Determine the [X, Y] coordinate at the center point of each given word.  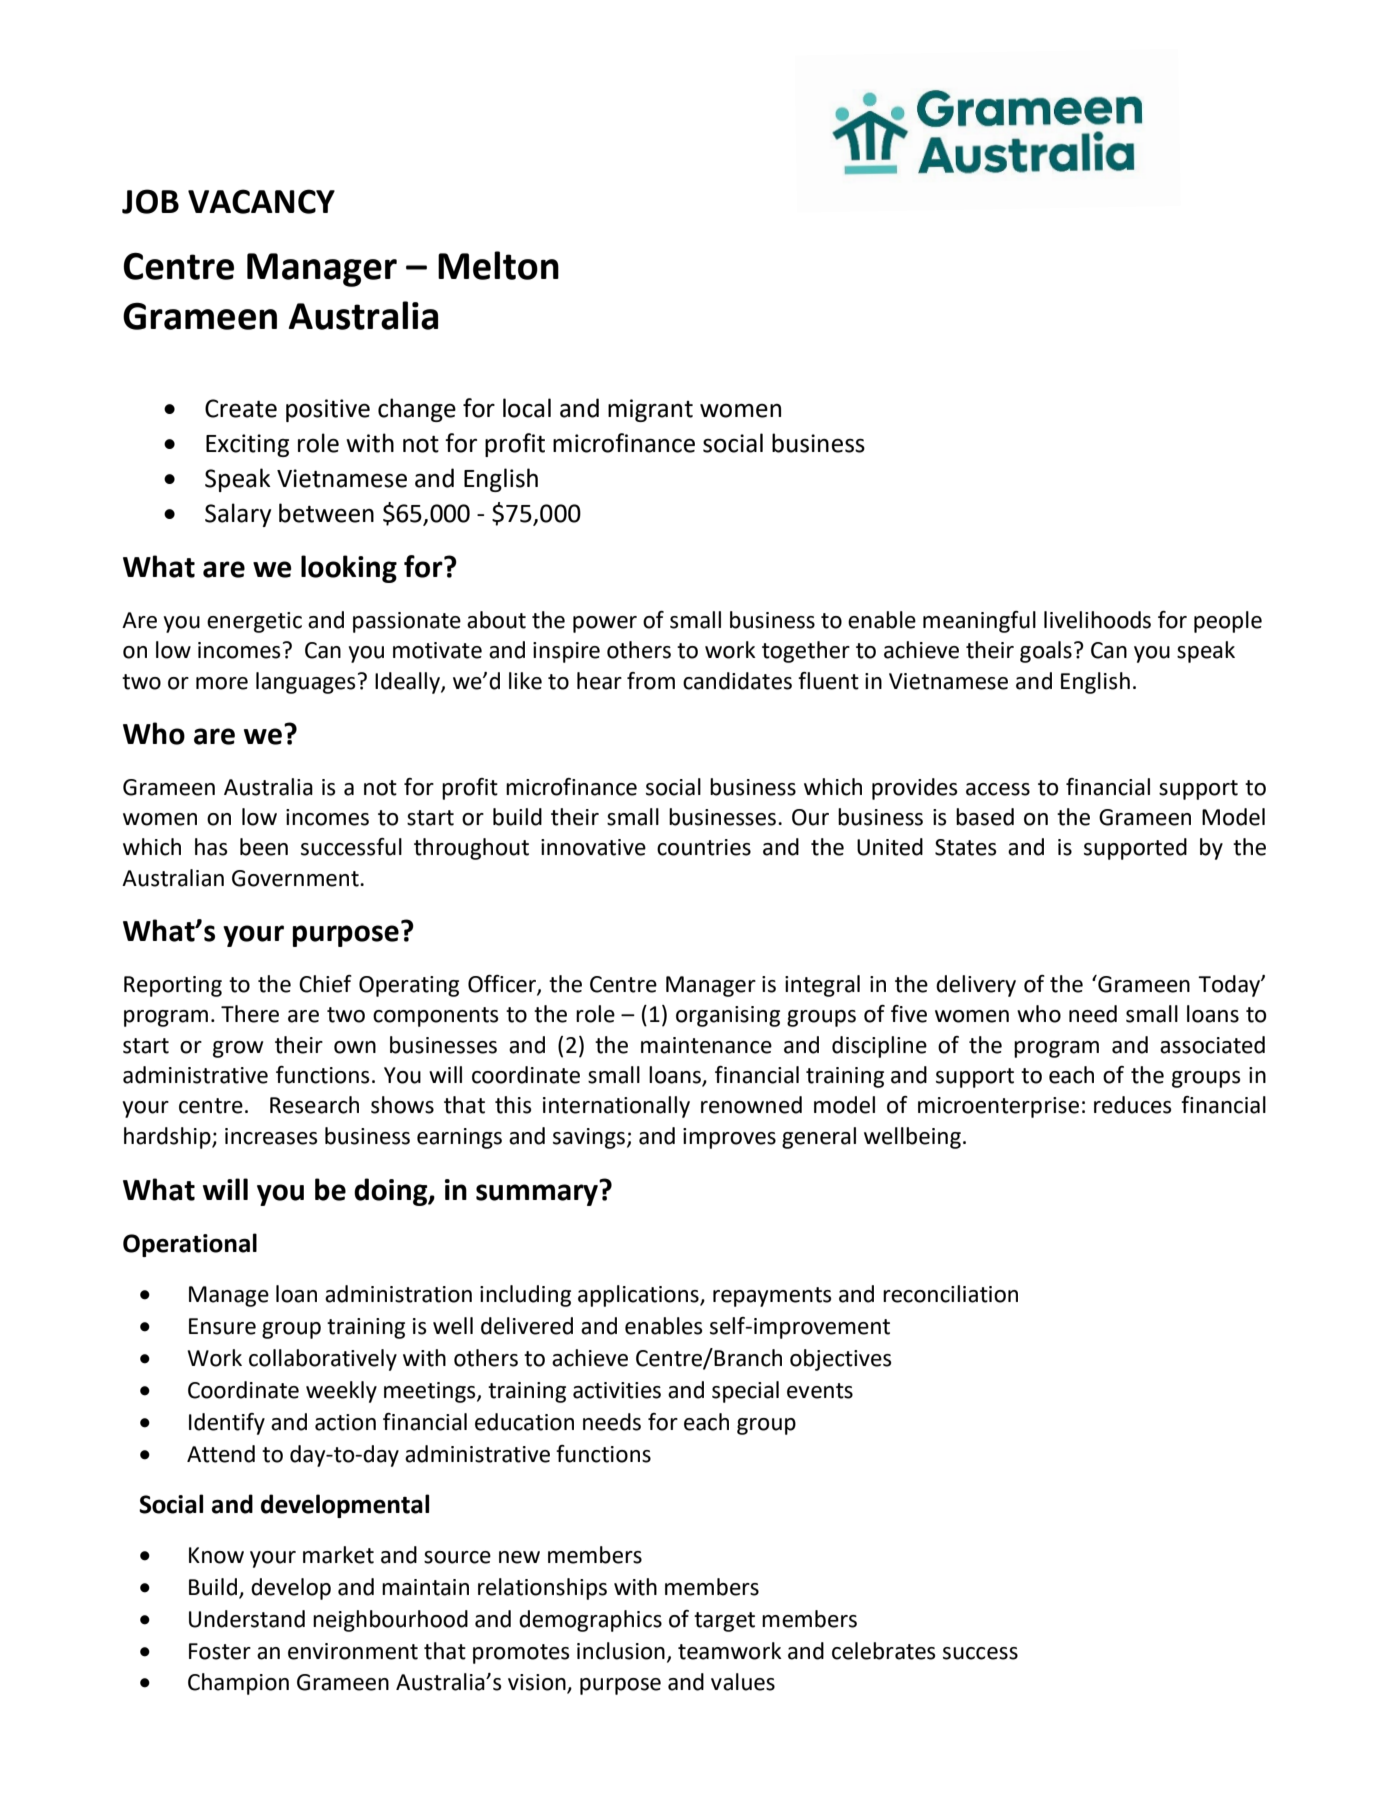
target [724, 1622]
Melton [498, 265]
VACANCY [261, 201]
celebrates [884, 1651]
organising [728, 1016]
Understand [247, 1619]
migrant [650, 410]
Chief [325, 984]
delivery [976, 986]
